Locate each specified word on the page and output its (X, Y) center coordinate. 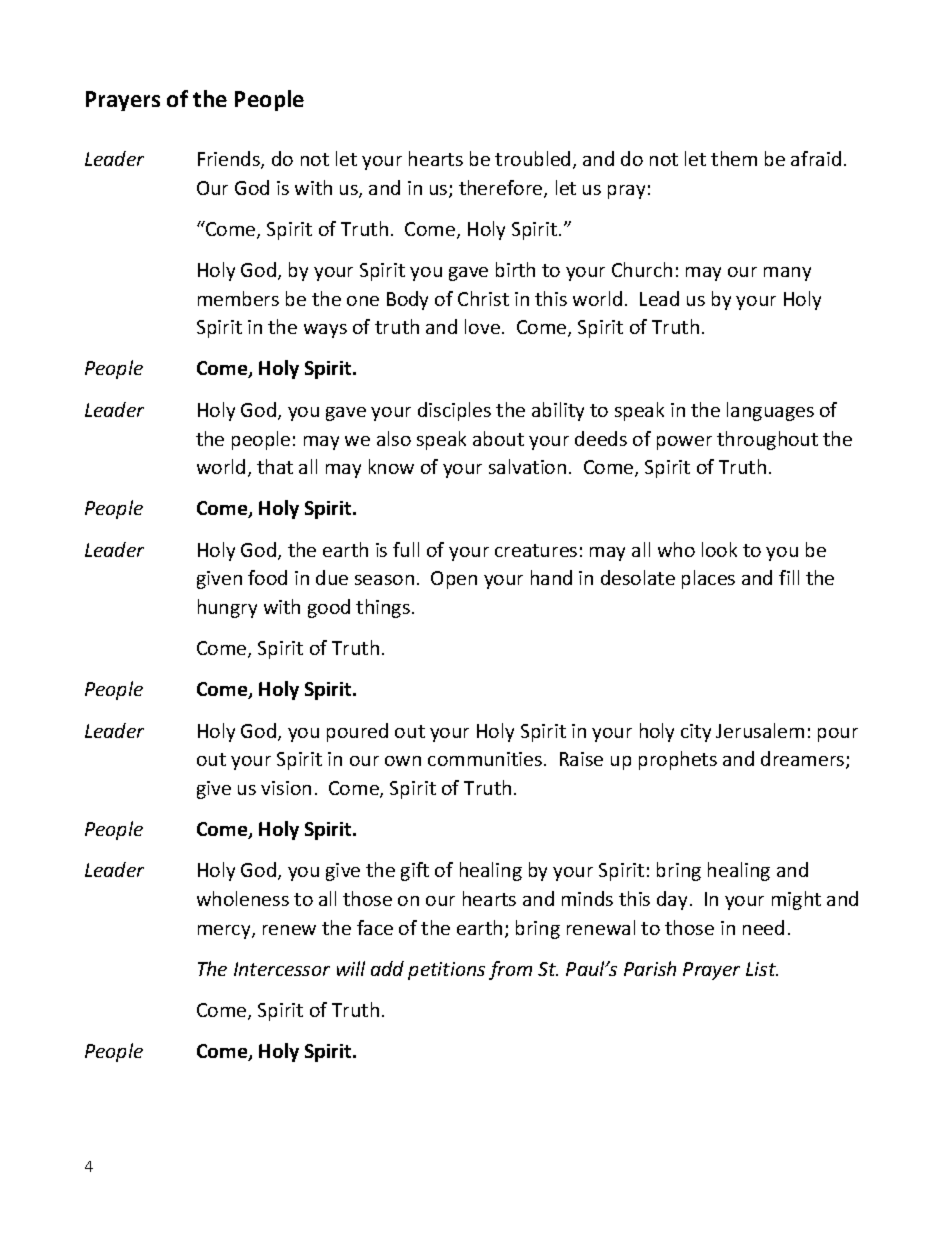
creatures (536, 550)
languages (770, 411)
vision (286, 788)
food (267, 577)
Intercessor (282, 969)
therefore (502, 189)
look (719, 549)
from (510, 970)
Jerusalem (760, 730)
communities (486, 759)
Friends (230, 160)
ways (325, 331)
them (734, 158)
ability (558, 411)
